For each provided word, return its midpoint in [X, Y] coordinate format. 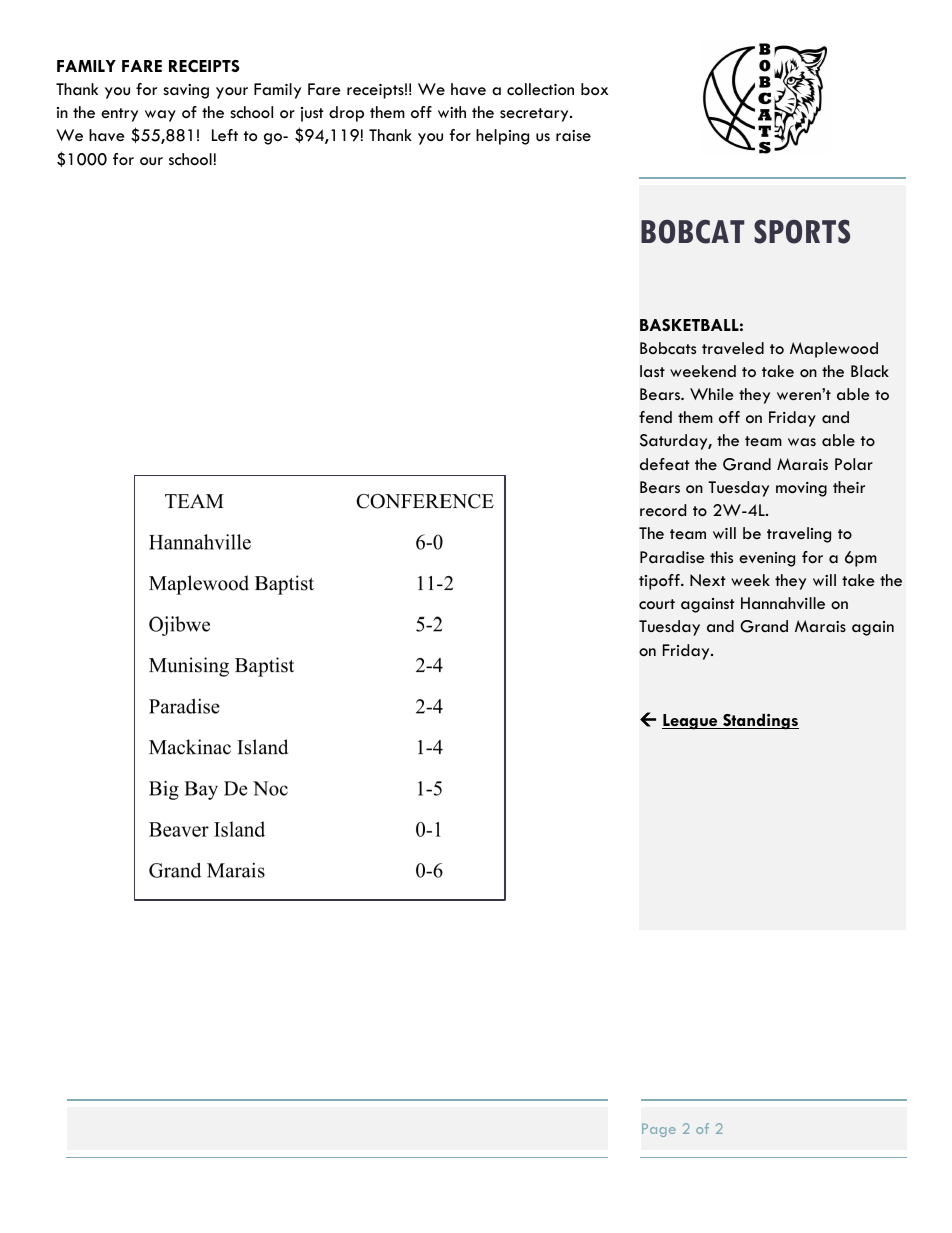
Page [659, 1130]
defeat [665, 464]
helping [502, 137]
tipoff [660, 582]
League [691, 722]
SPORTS [802, 231]
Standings [760, 722]
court [657, 604]
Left [225, 135]
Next [708, 580]
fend [655, 417]
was [802, 442]
